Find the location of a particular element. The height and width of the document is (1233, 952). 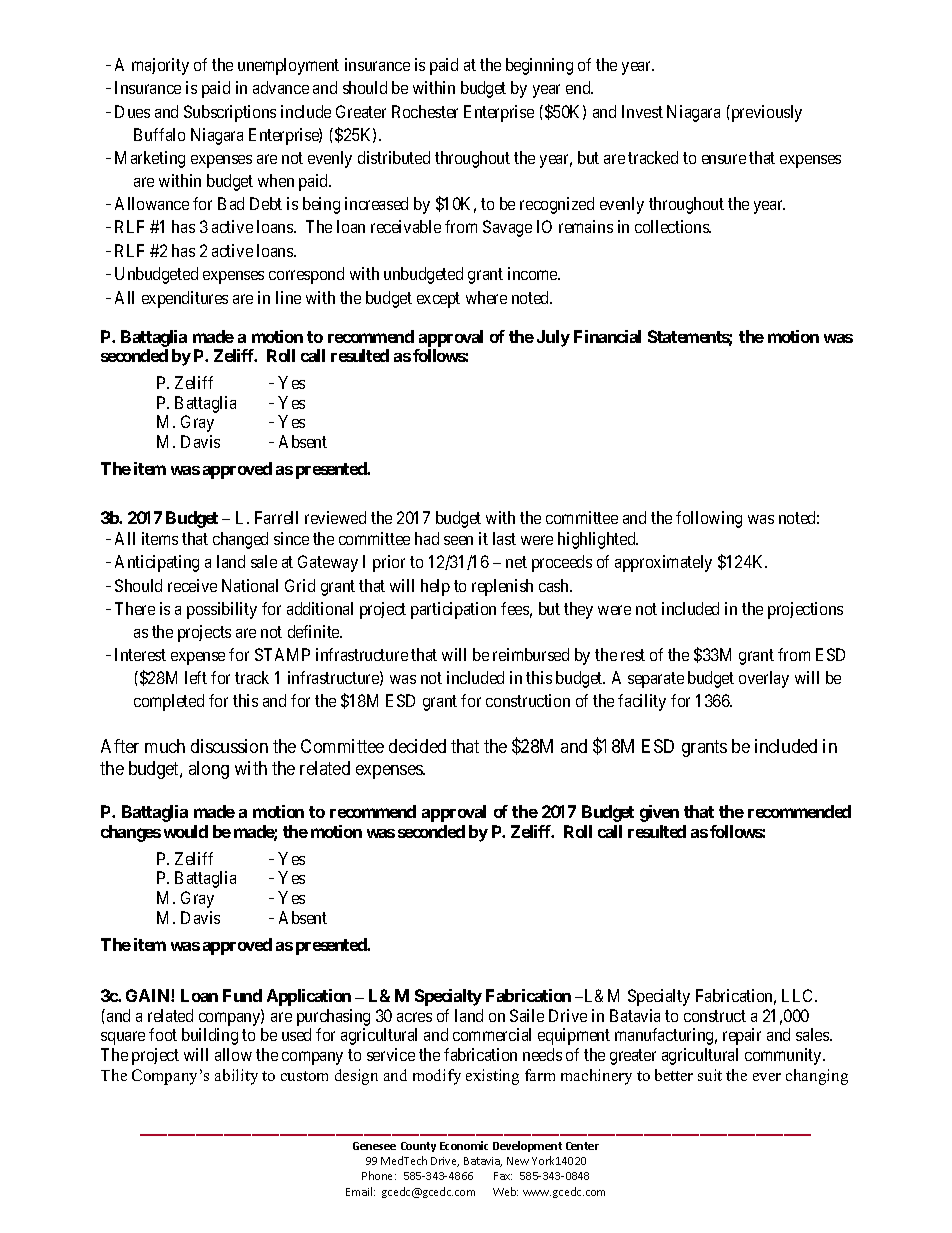

participation is located at coordinates (453, 610).
